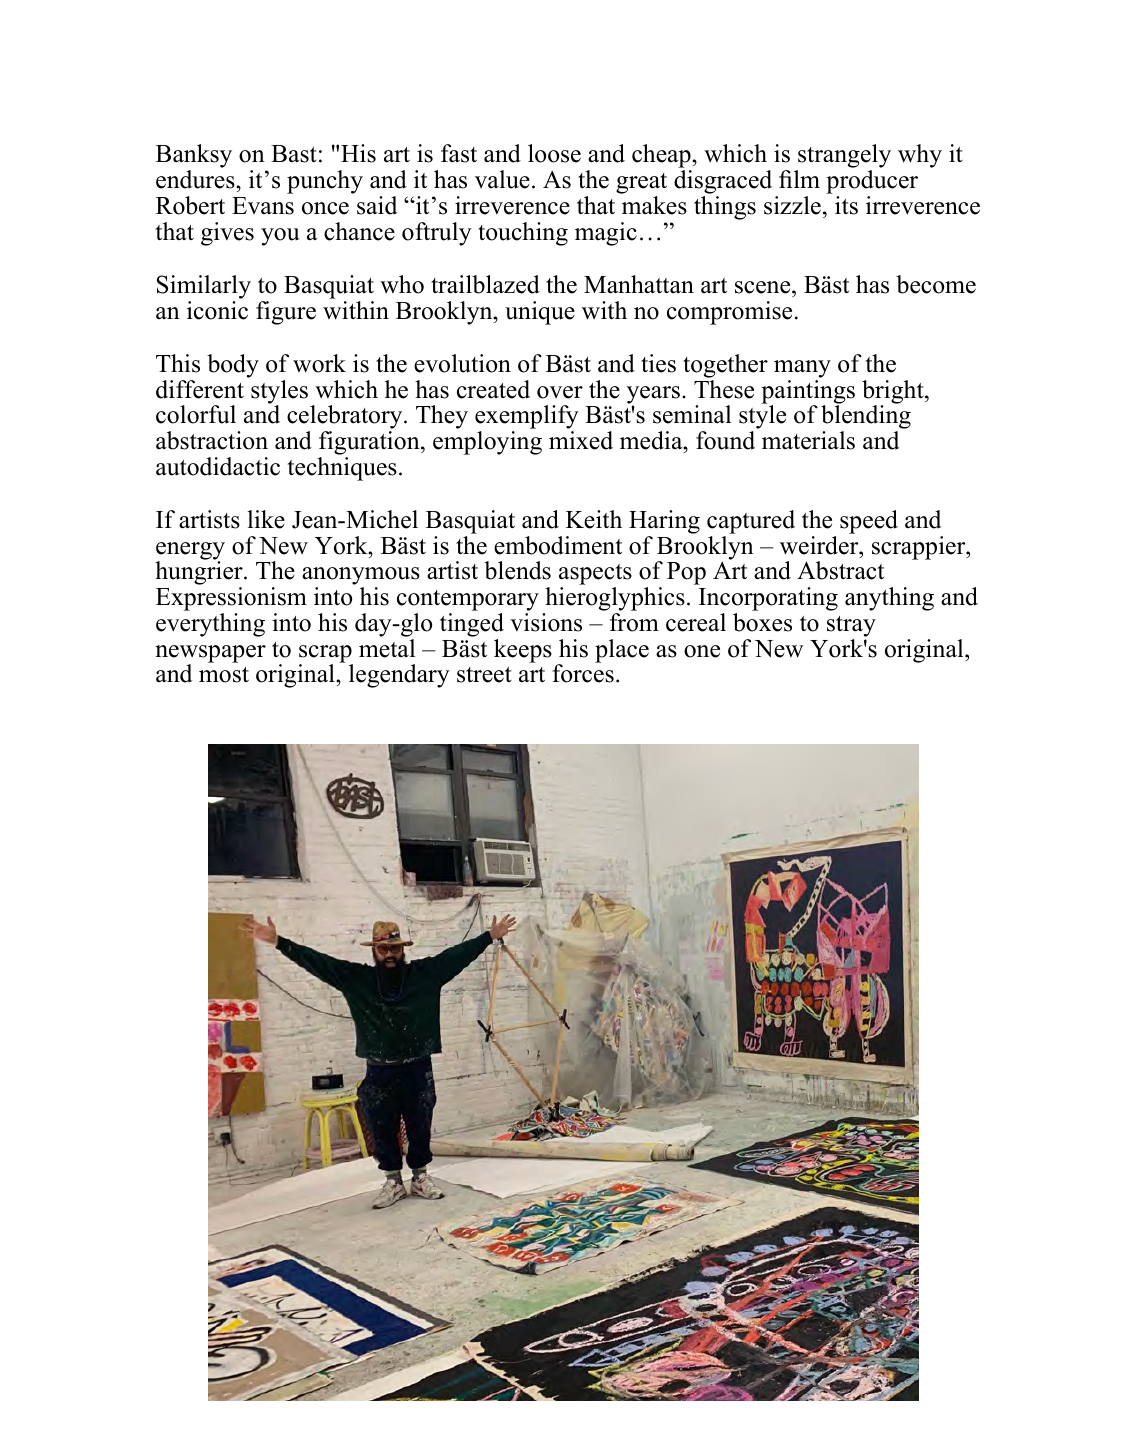 The width and height of the page is (1124, 1455). I want to click on loose, so click(554, 153).
